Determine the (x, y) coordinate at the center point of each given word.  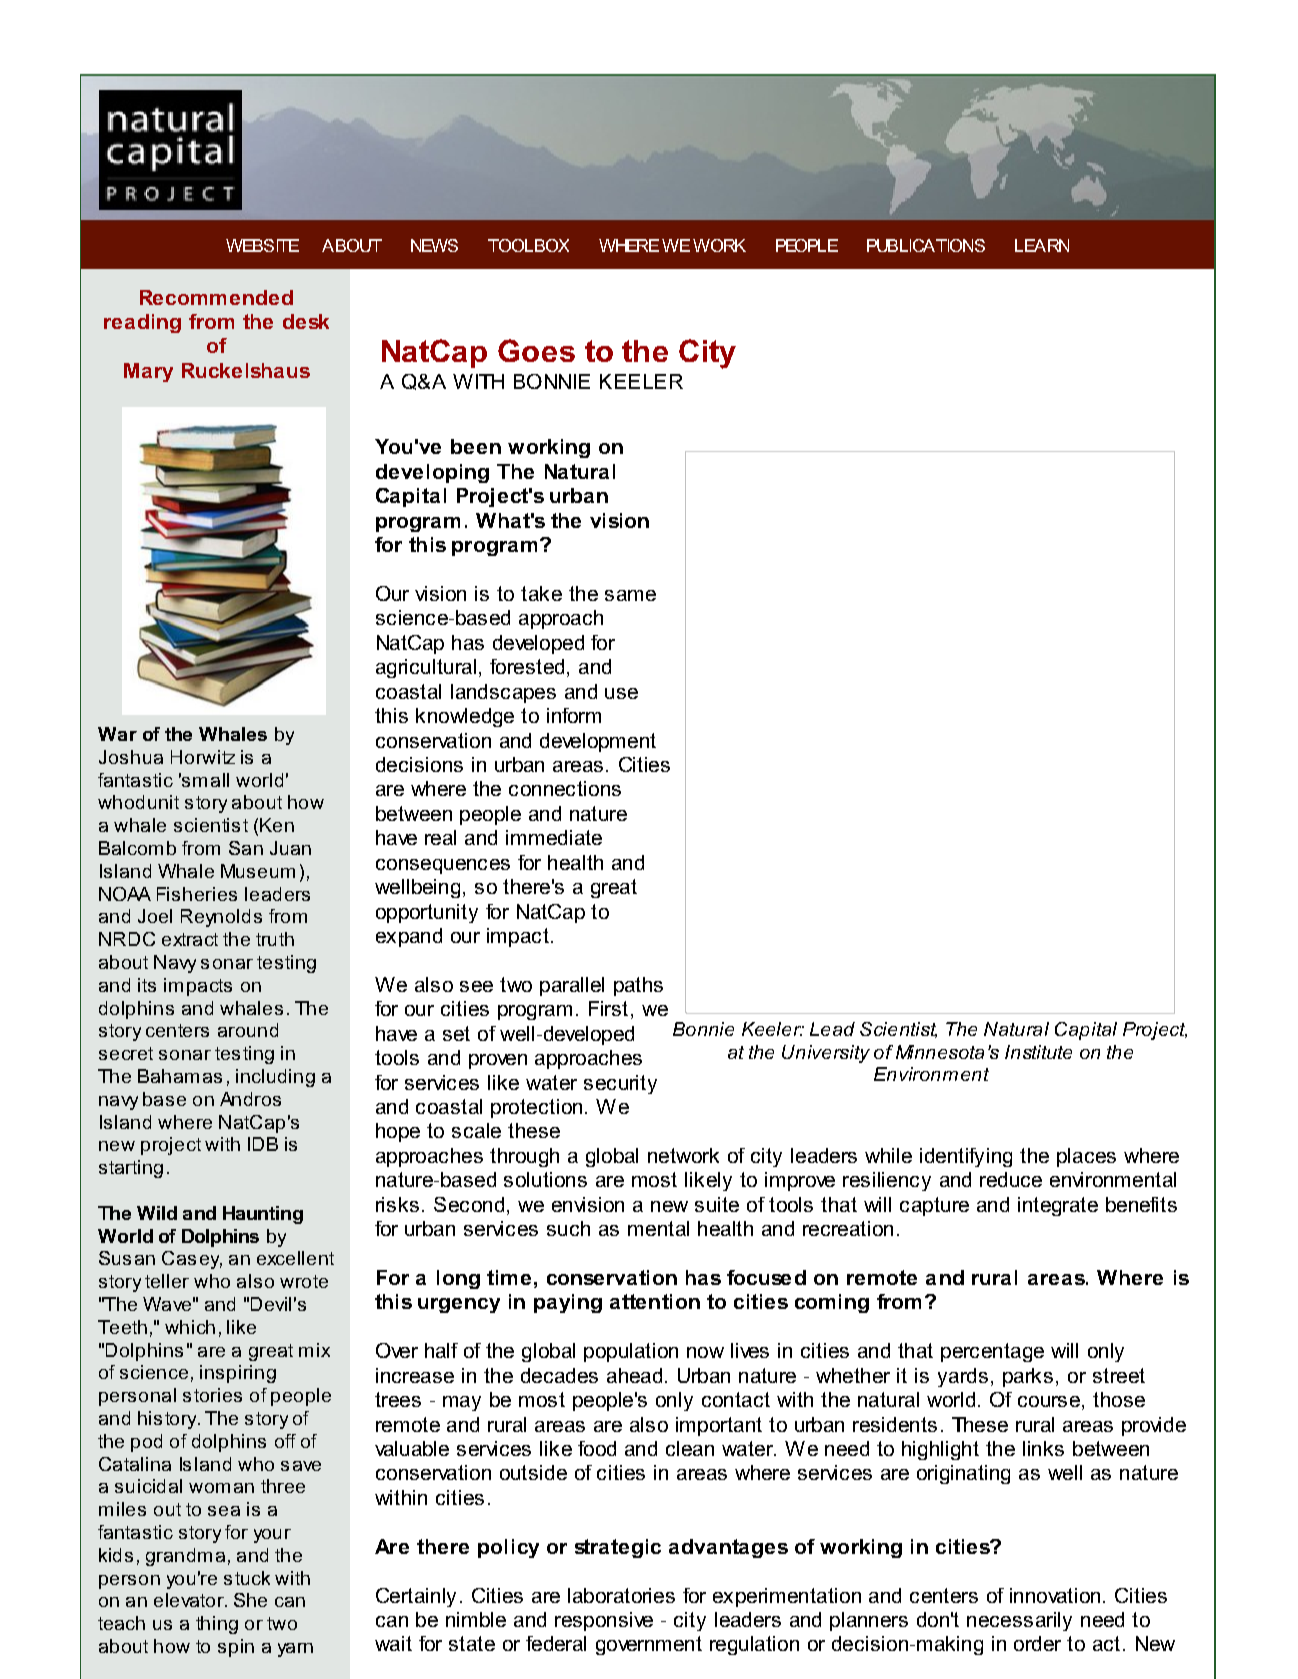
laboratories (621, 1595)
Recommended (216, 297)
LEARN (1042, 245)
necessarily (1019, 1621)
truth (275, 939)
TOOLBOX (528, 245)
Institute (1038, 1052)
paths (638, 986)
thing (217, 1625)
